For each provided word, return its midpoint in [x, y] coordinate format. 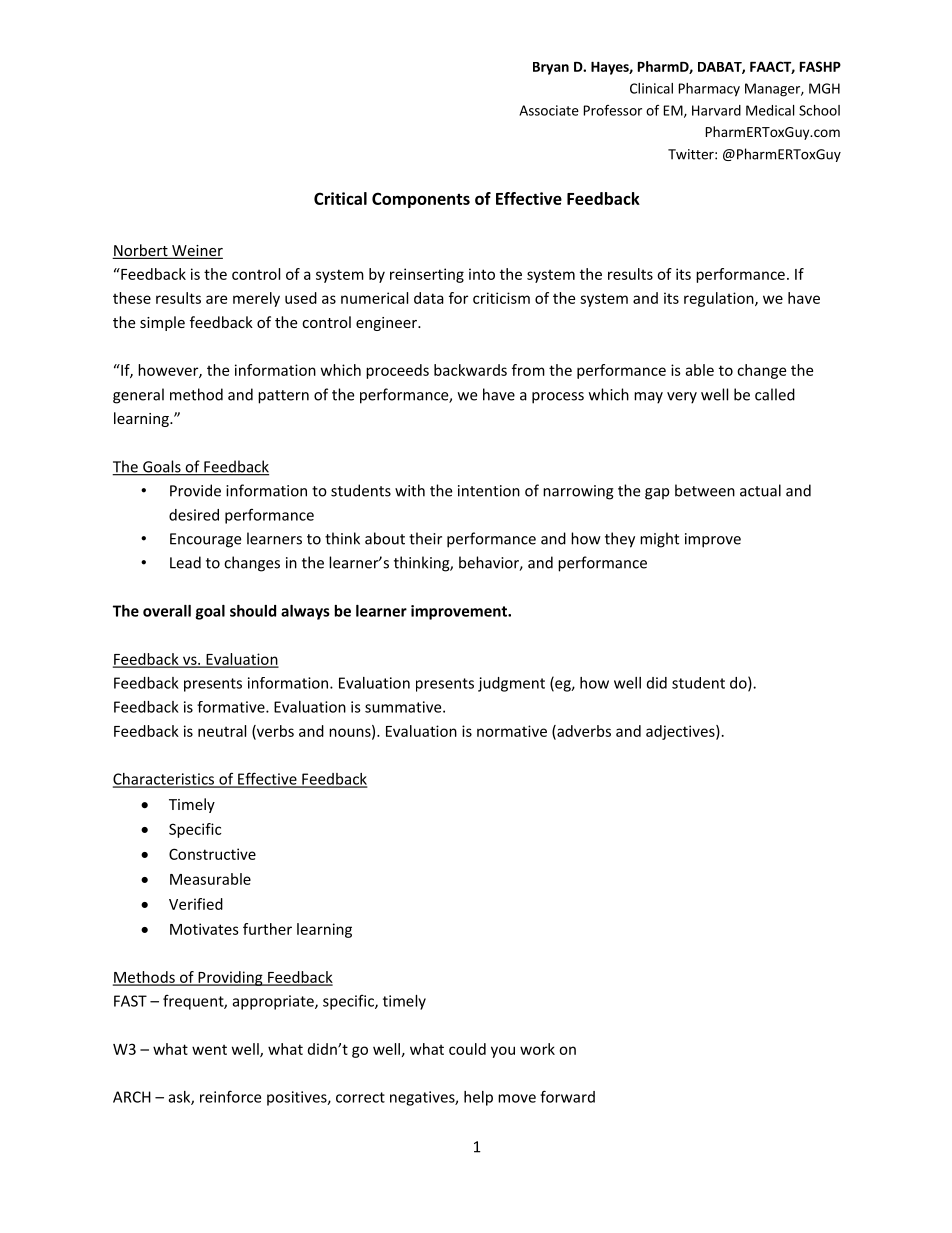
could [467, 1049]
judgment [511, 684]
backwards [470, 370]
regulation [720, 299]
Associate [549, 110]
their [425, 538]
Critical [340, 198]
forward [567, 1096]
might [659, 540]
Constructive [212, 854]
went [209, 1050]
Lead [185, 562]
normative [512, 731]
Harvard [716, 110]
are [216, 299]
